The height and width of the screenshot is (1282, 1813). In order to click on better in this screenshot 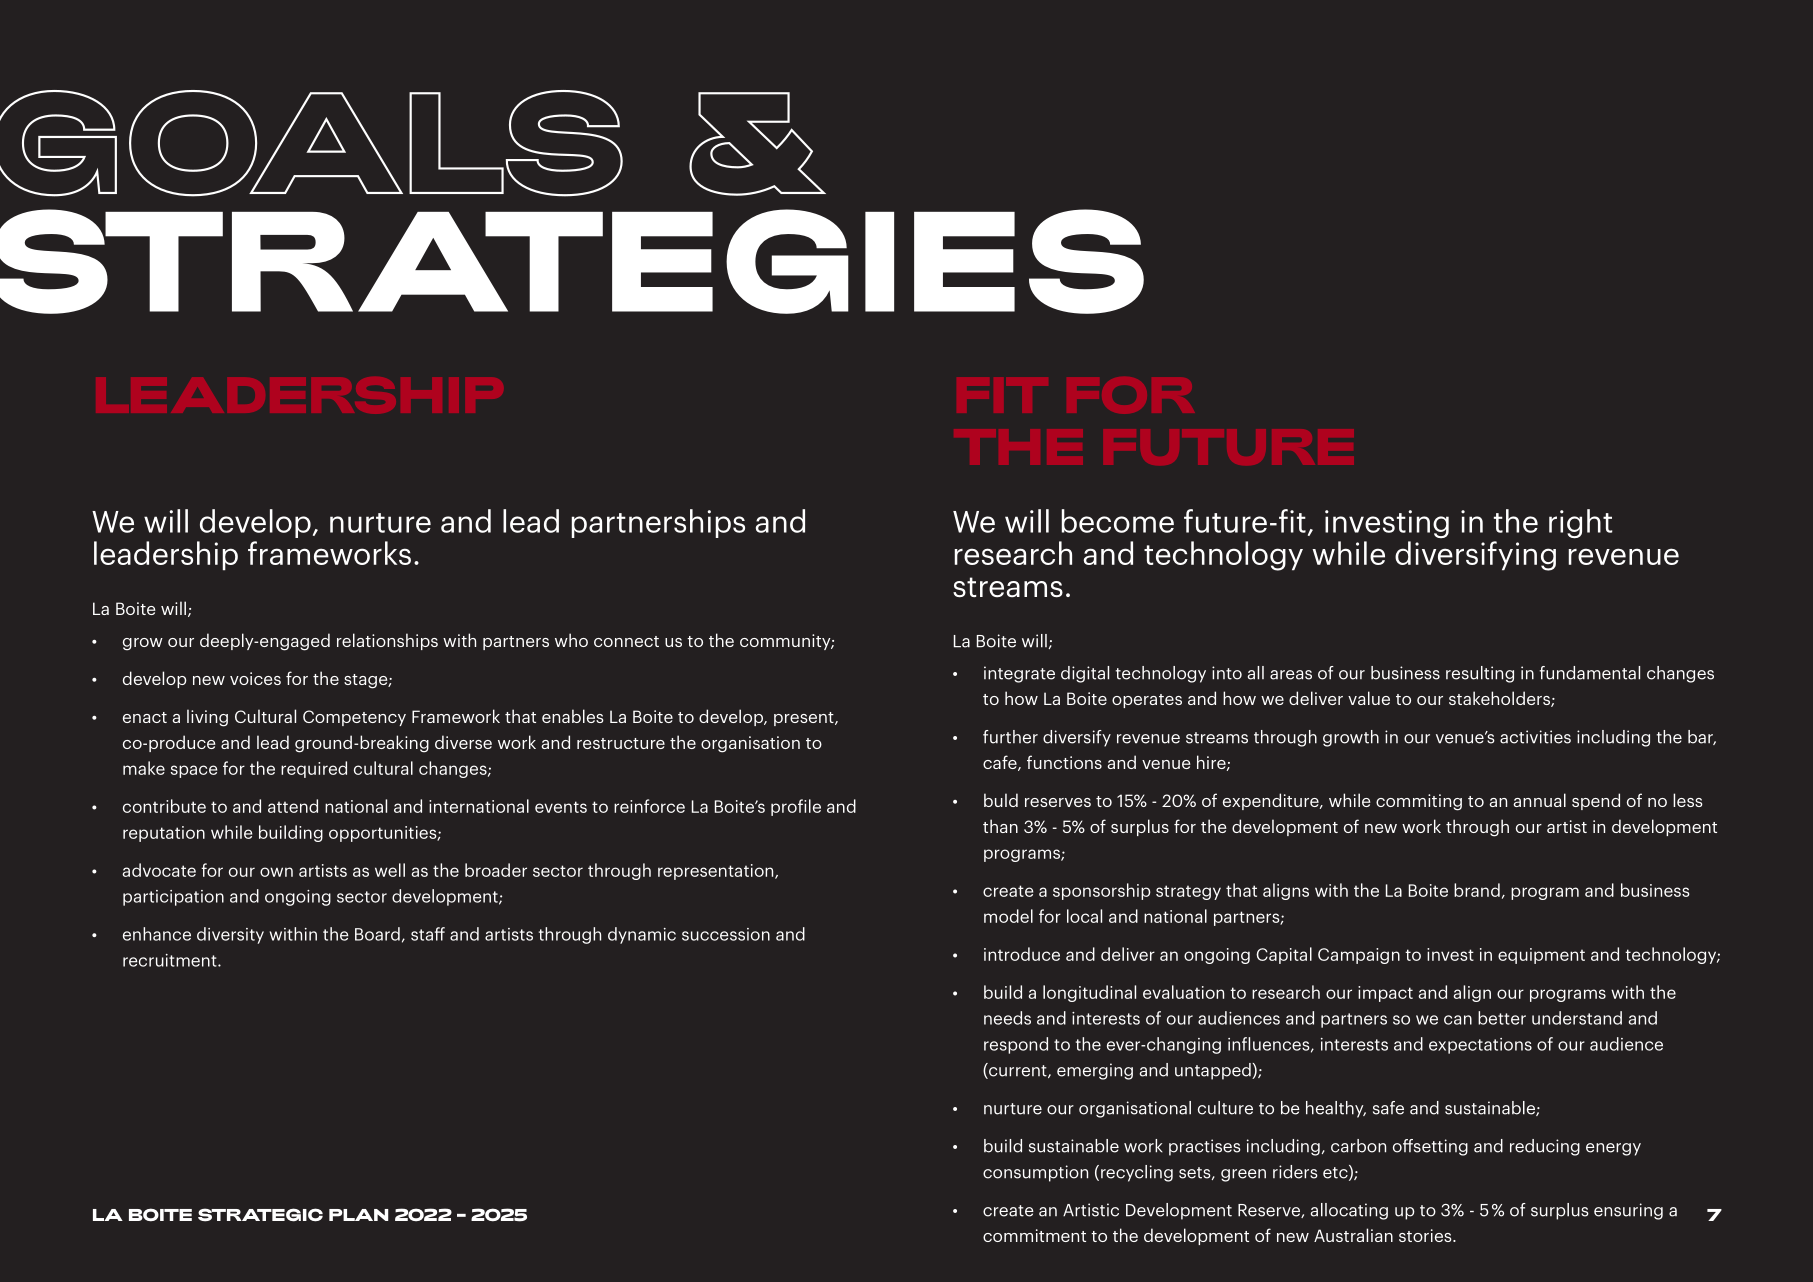, I will do `click(1502, 1018)`.
